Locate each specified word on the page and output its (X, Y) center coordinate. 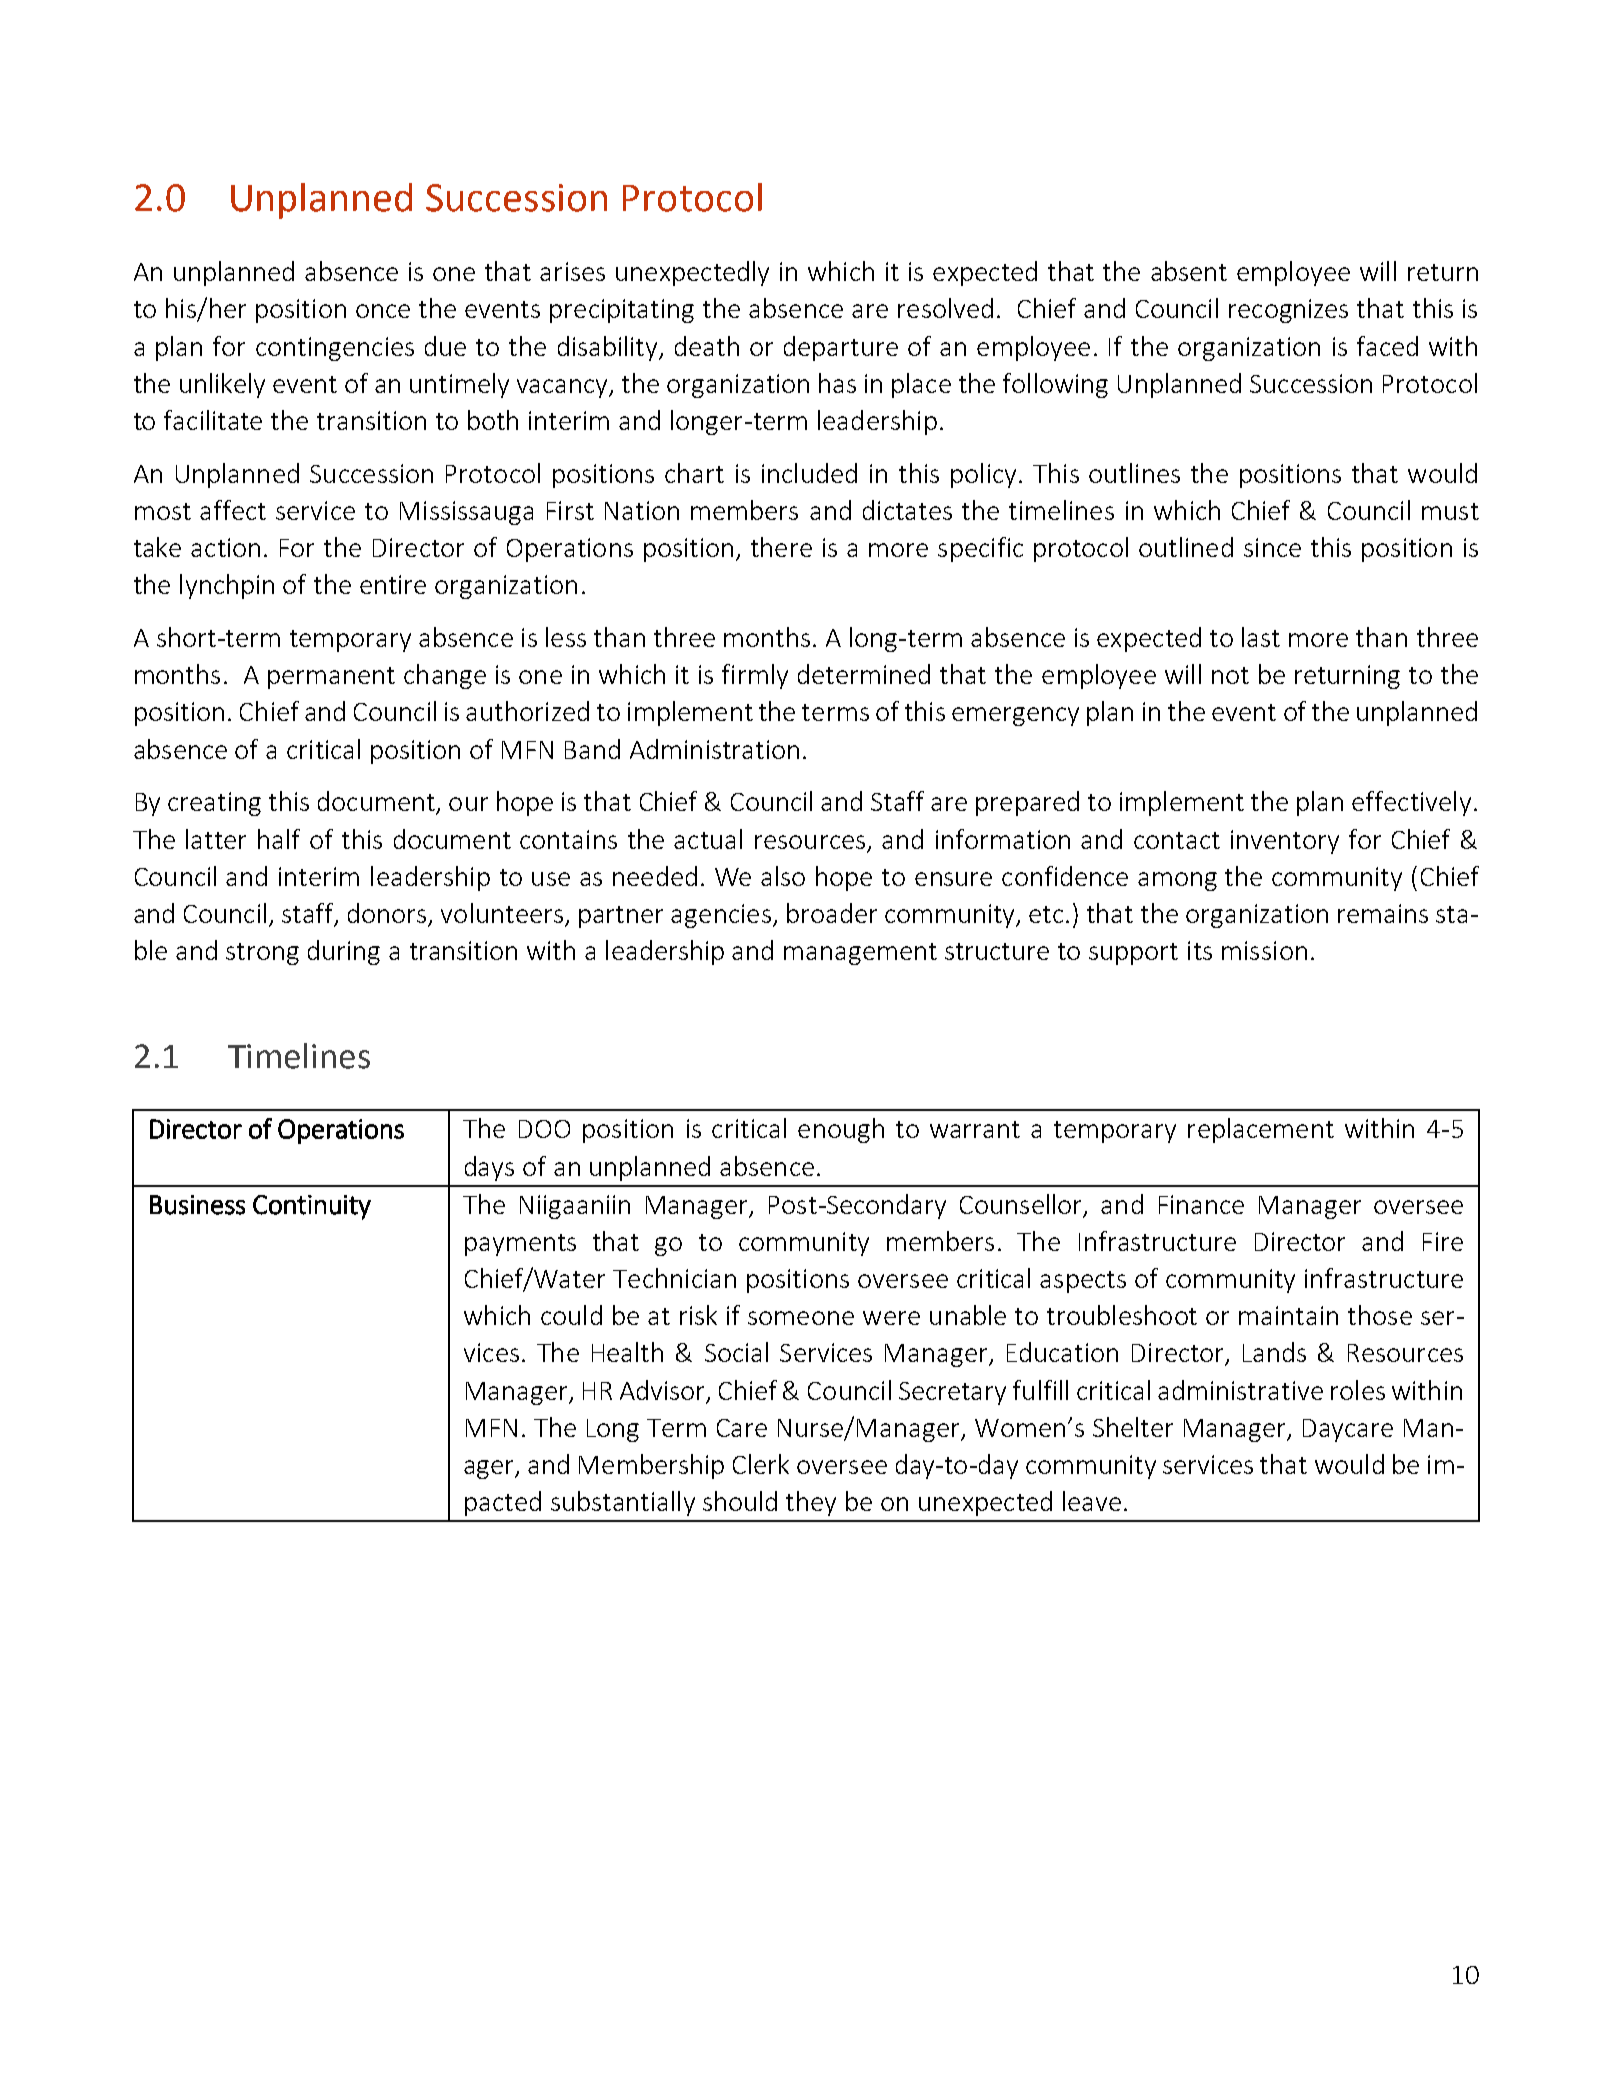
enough (841, 1130)
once (383, 311)
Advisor (662, 1390)
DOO (544, 1129)
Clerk (761, 1464)
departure (841, 348)
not (1230, 675)
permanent (331, 678)
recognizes (1288, 311)
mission (1264, 950)
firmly (755, 676)
